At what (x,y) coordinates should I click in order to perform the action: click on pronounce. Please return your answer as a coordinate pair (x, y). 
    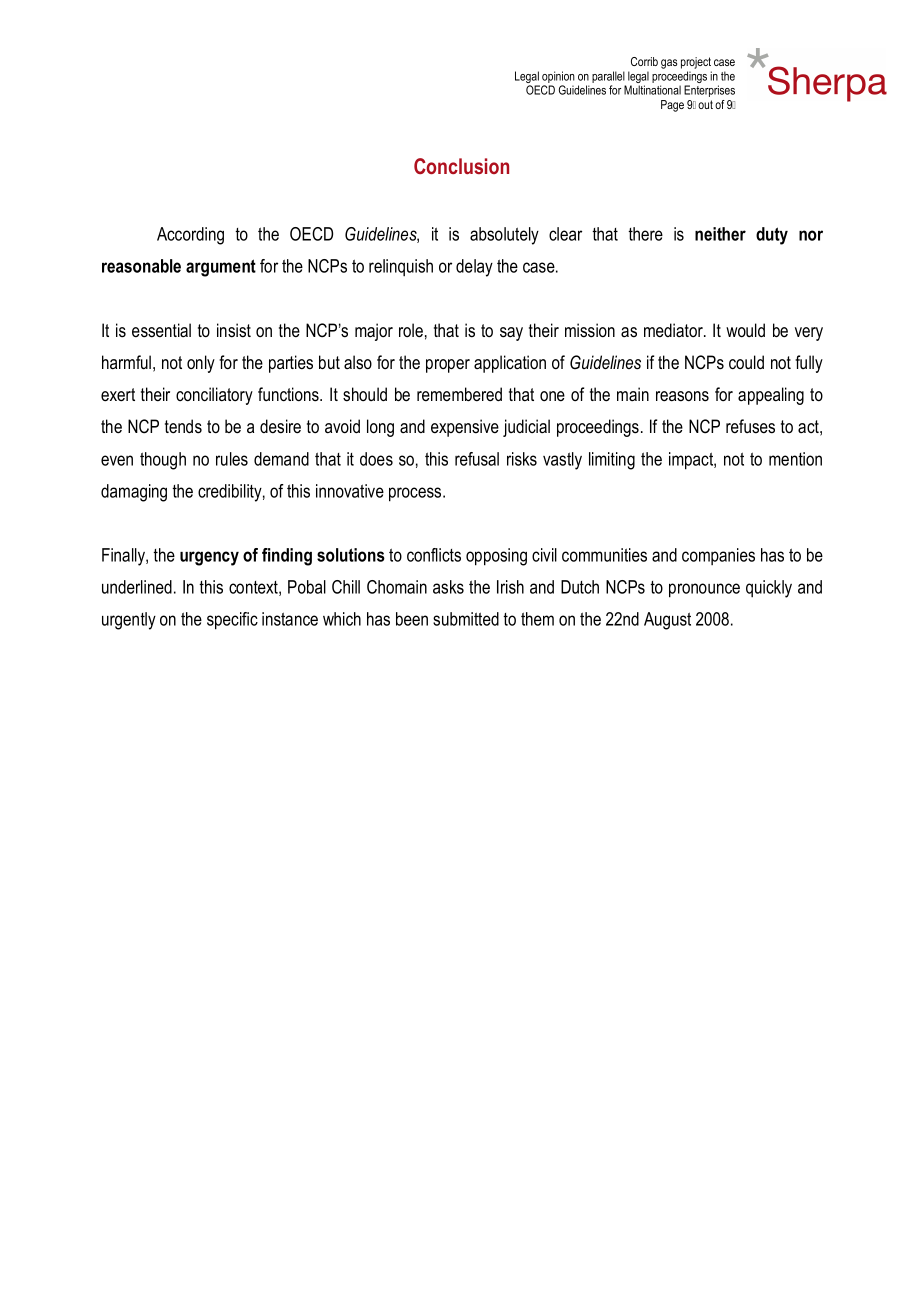
    Looking at the image, I should click on (704, 590).
